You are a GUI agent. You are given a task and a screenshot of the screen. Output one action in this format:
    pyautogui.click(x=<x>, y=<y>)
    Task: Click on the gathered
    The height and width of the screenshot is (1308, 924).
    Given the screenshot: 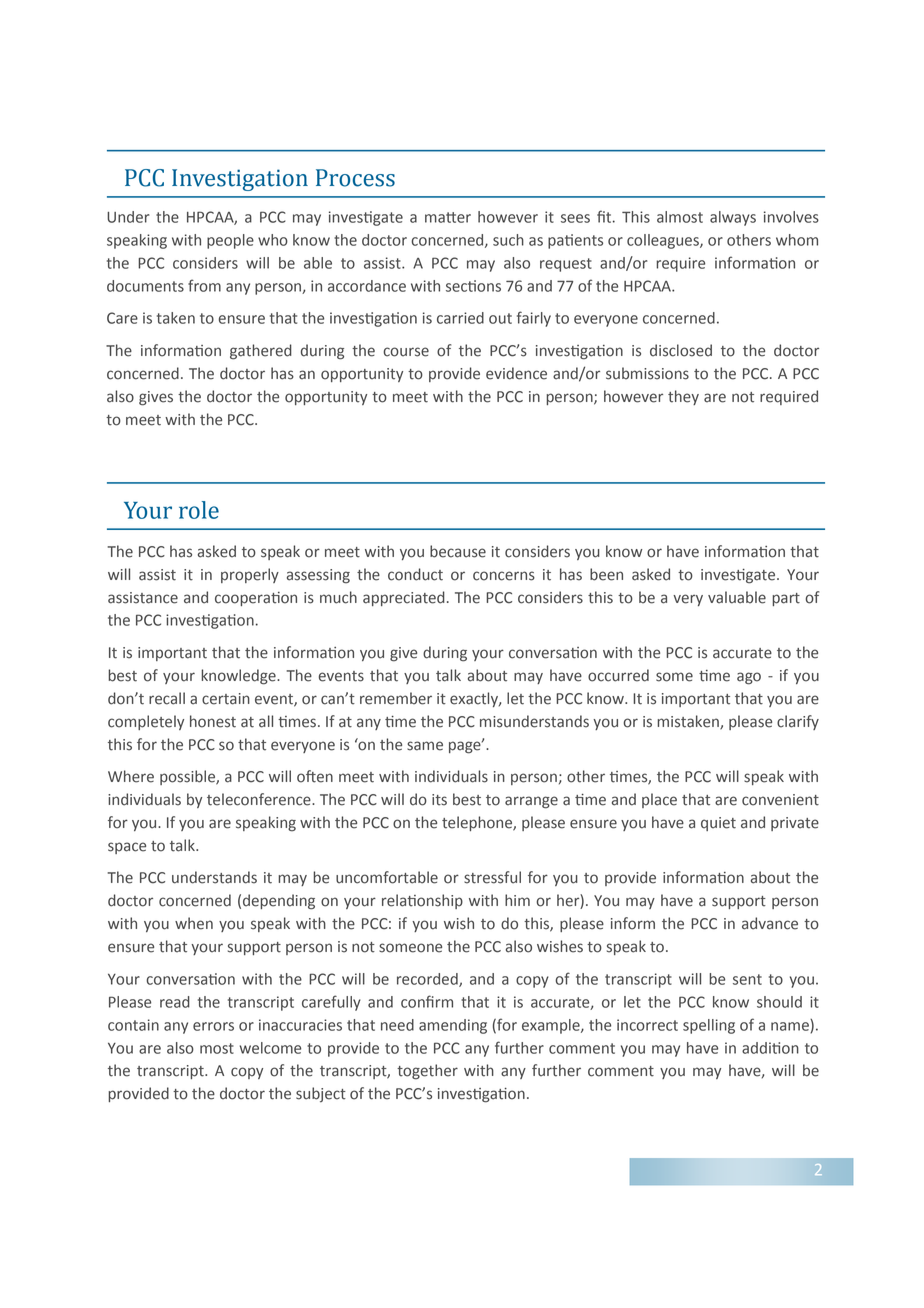 What is the action you would take?
    pyautogui.click(x=261, y=352)
